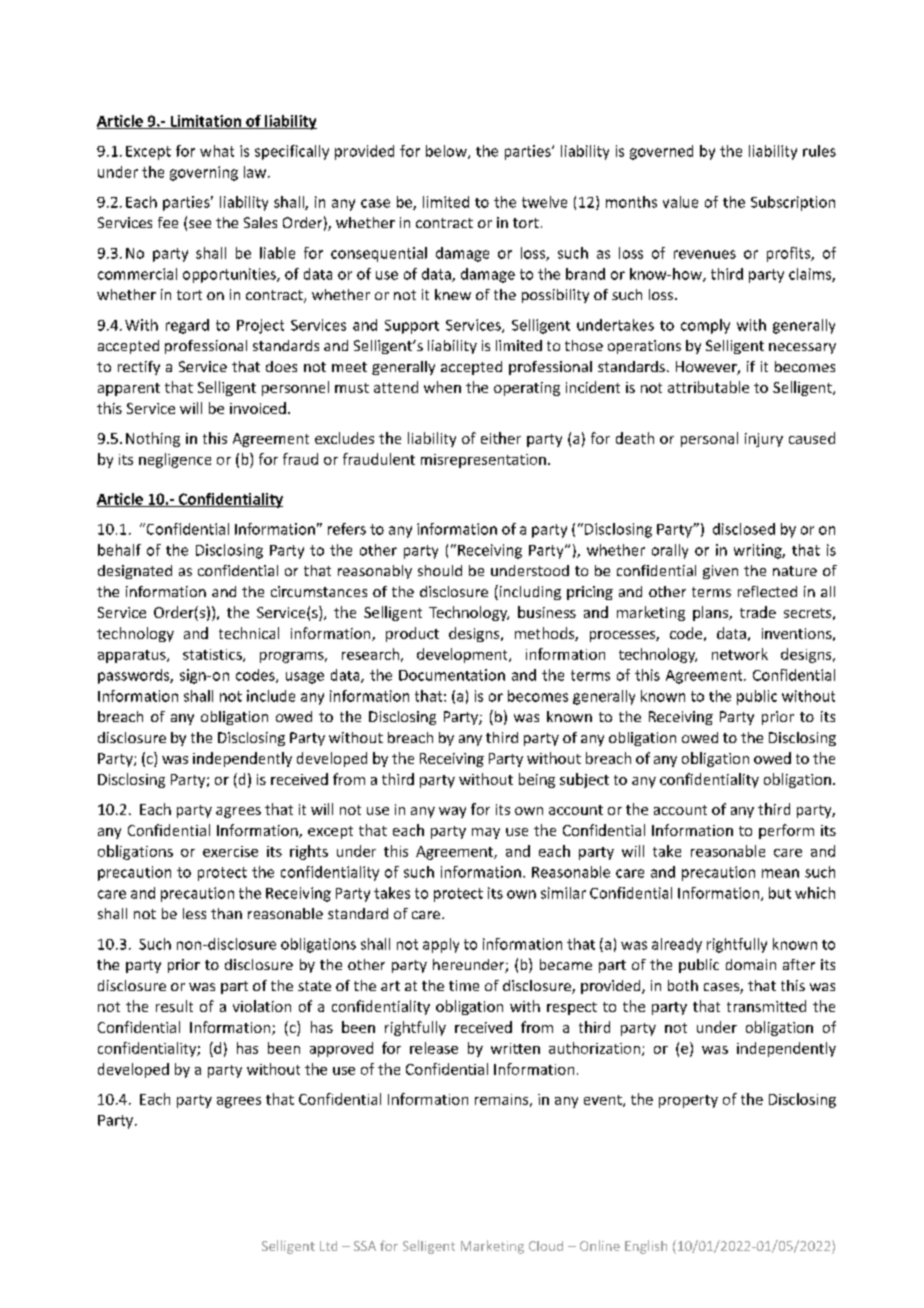 The image size is (924, 1308). I want to click on statistics, so click(213, 655).
